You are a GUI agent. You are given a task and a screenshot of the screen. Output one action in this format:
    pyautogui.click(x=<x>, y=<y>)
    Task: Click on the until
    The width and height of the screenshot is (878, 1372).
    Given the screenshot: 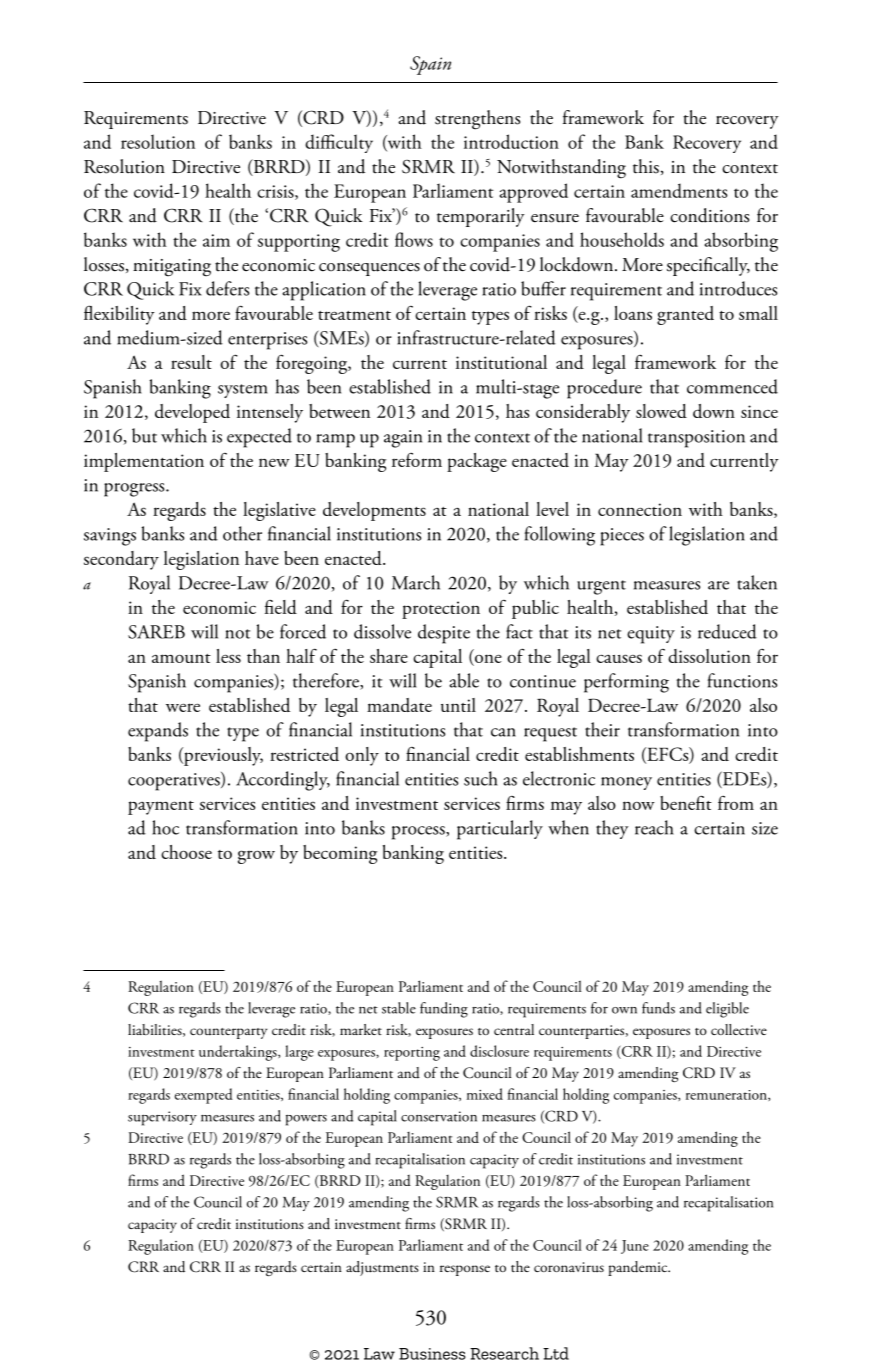 What is the action you would take?
    pyautogui.click(x=458, y=705)
